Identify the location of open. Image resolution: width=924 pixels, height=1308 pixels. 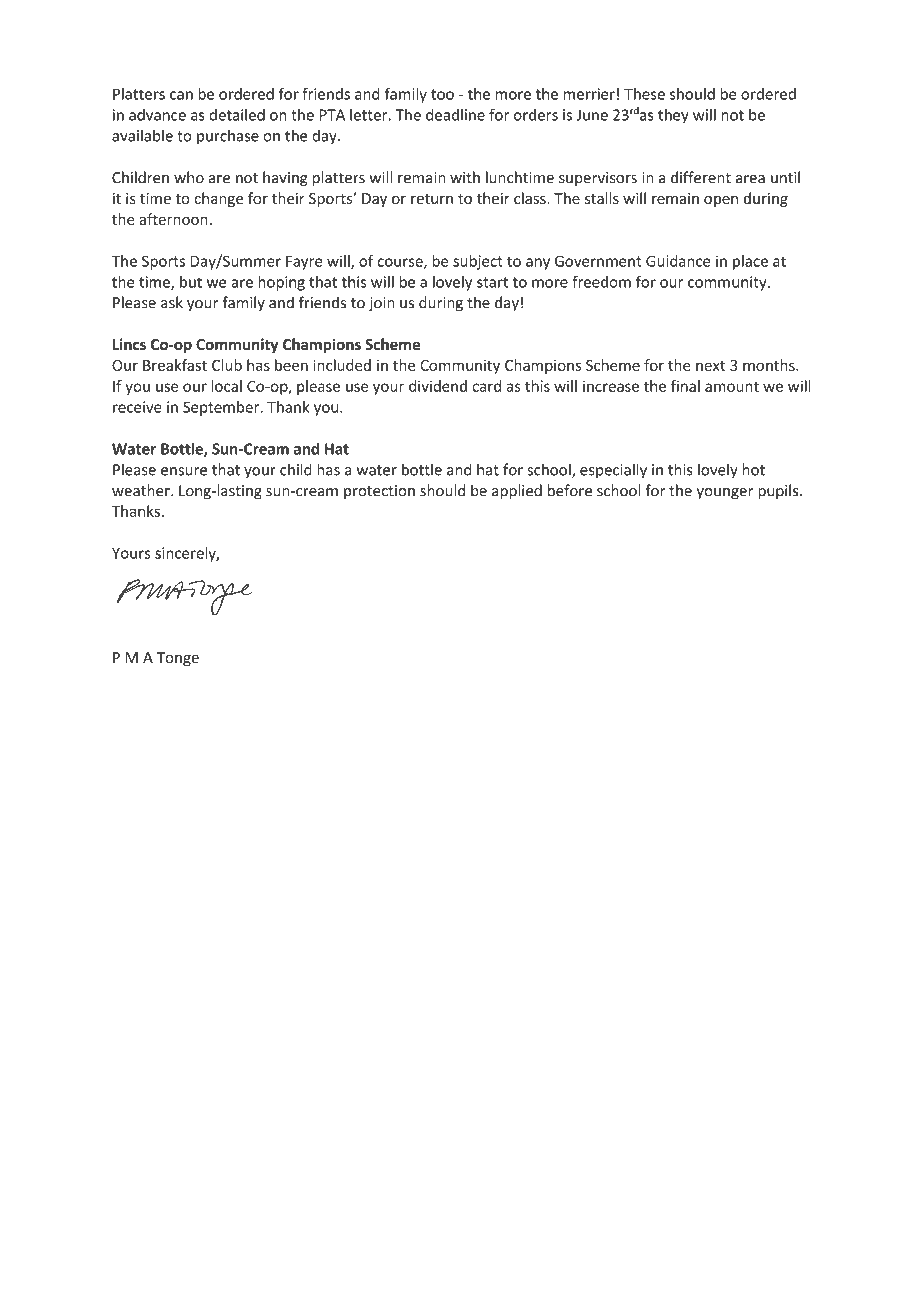
(721, 201).
